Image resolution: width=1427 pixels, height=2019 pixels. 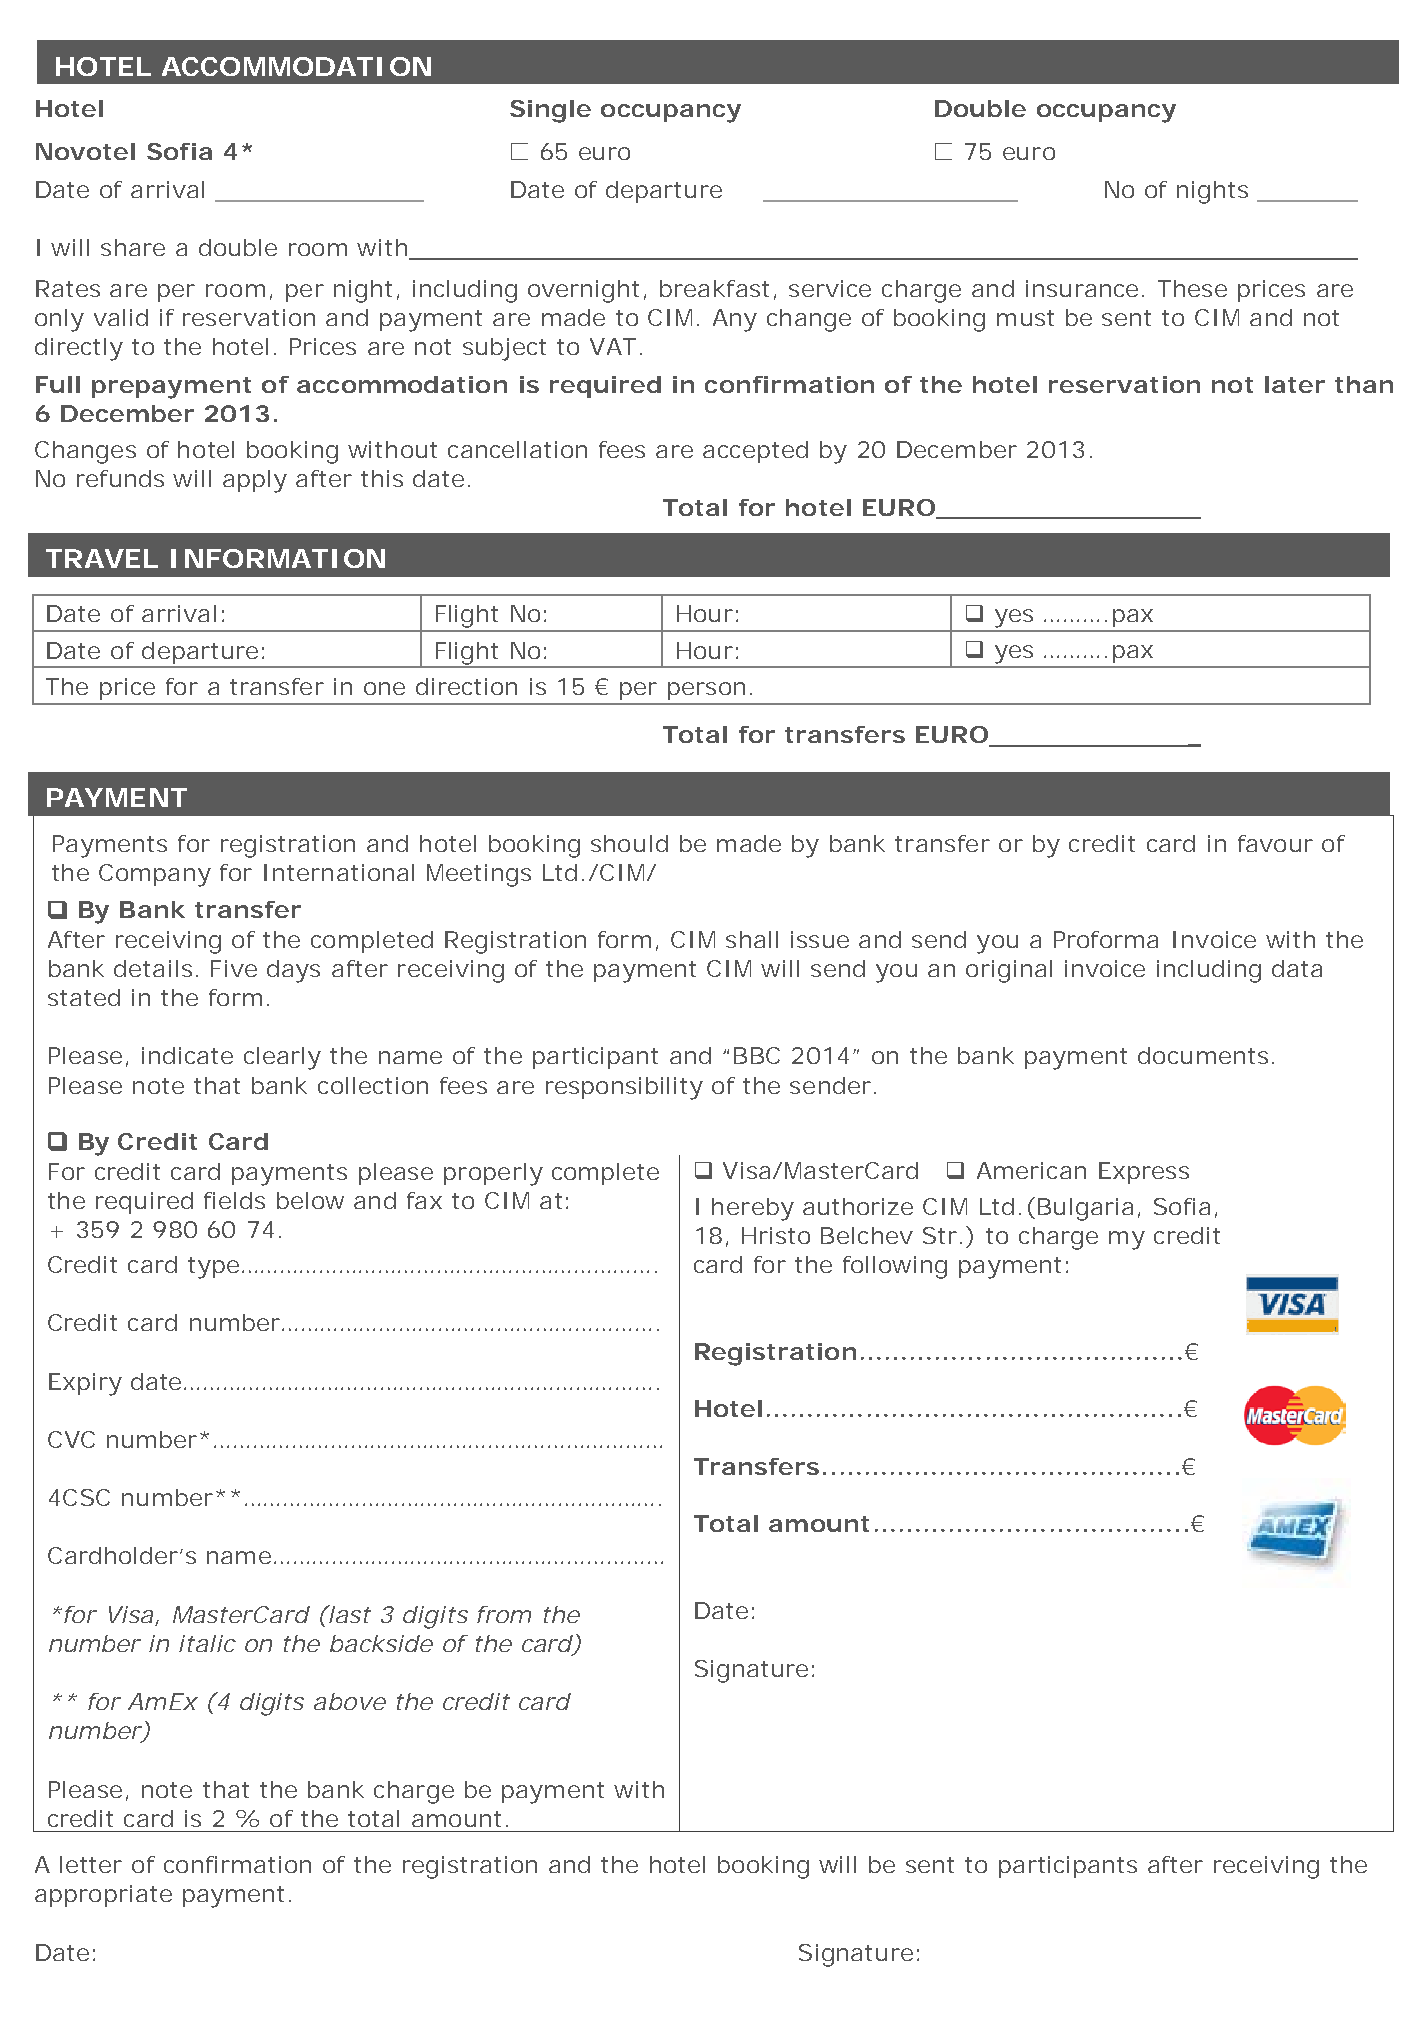 What do you see at coordinates (384, 688) in the screenshot?
I see `one` at bounding box center [384, 688].
